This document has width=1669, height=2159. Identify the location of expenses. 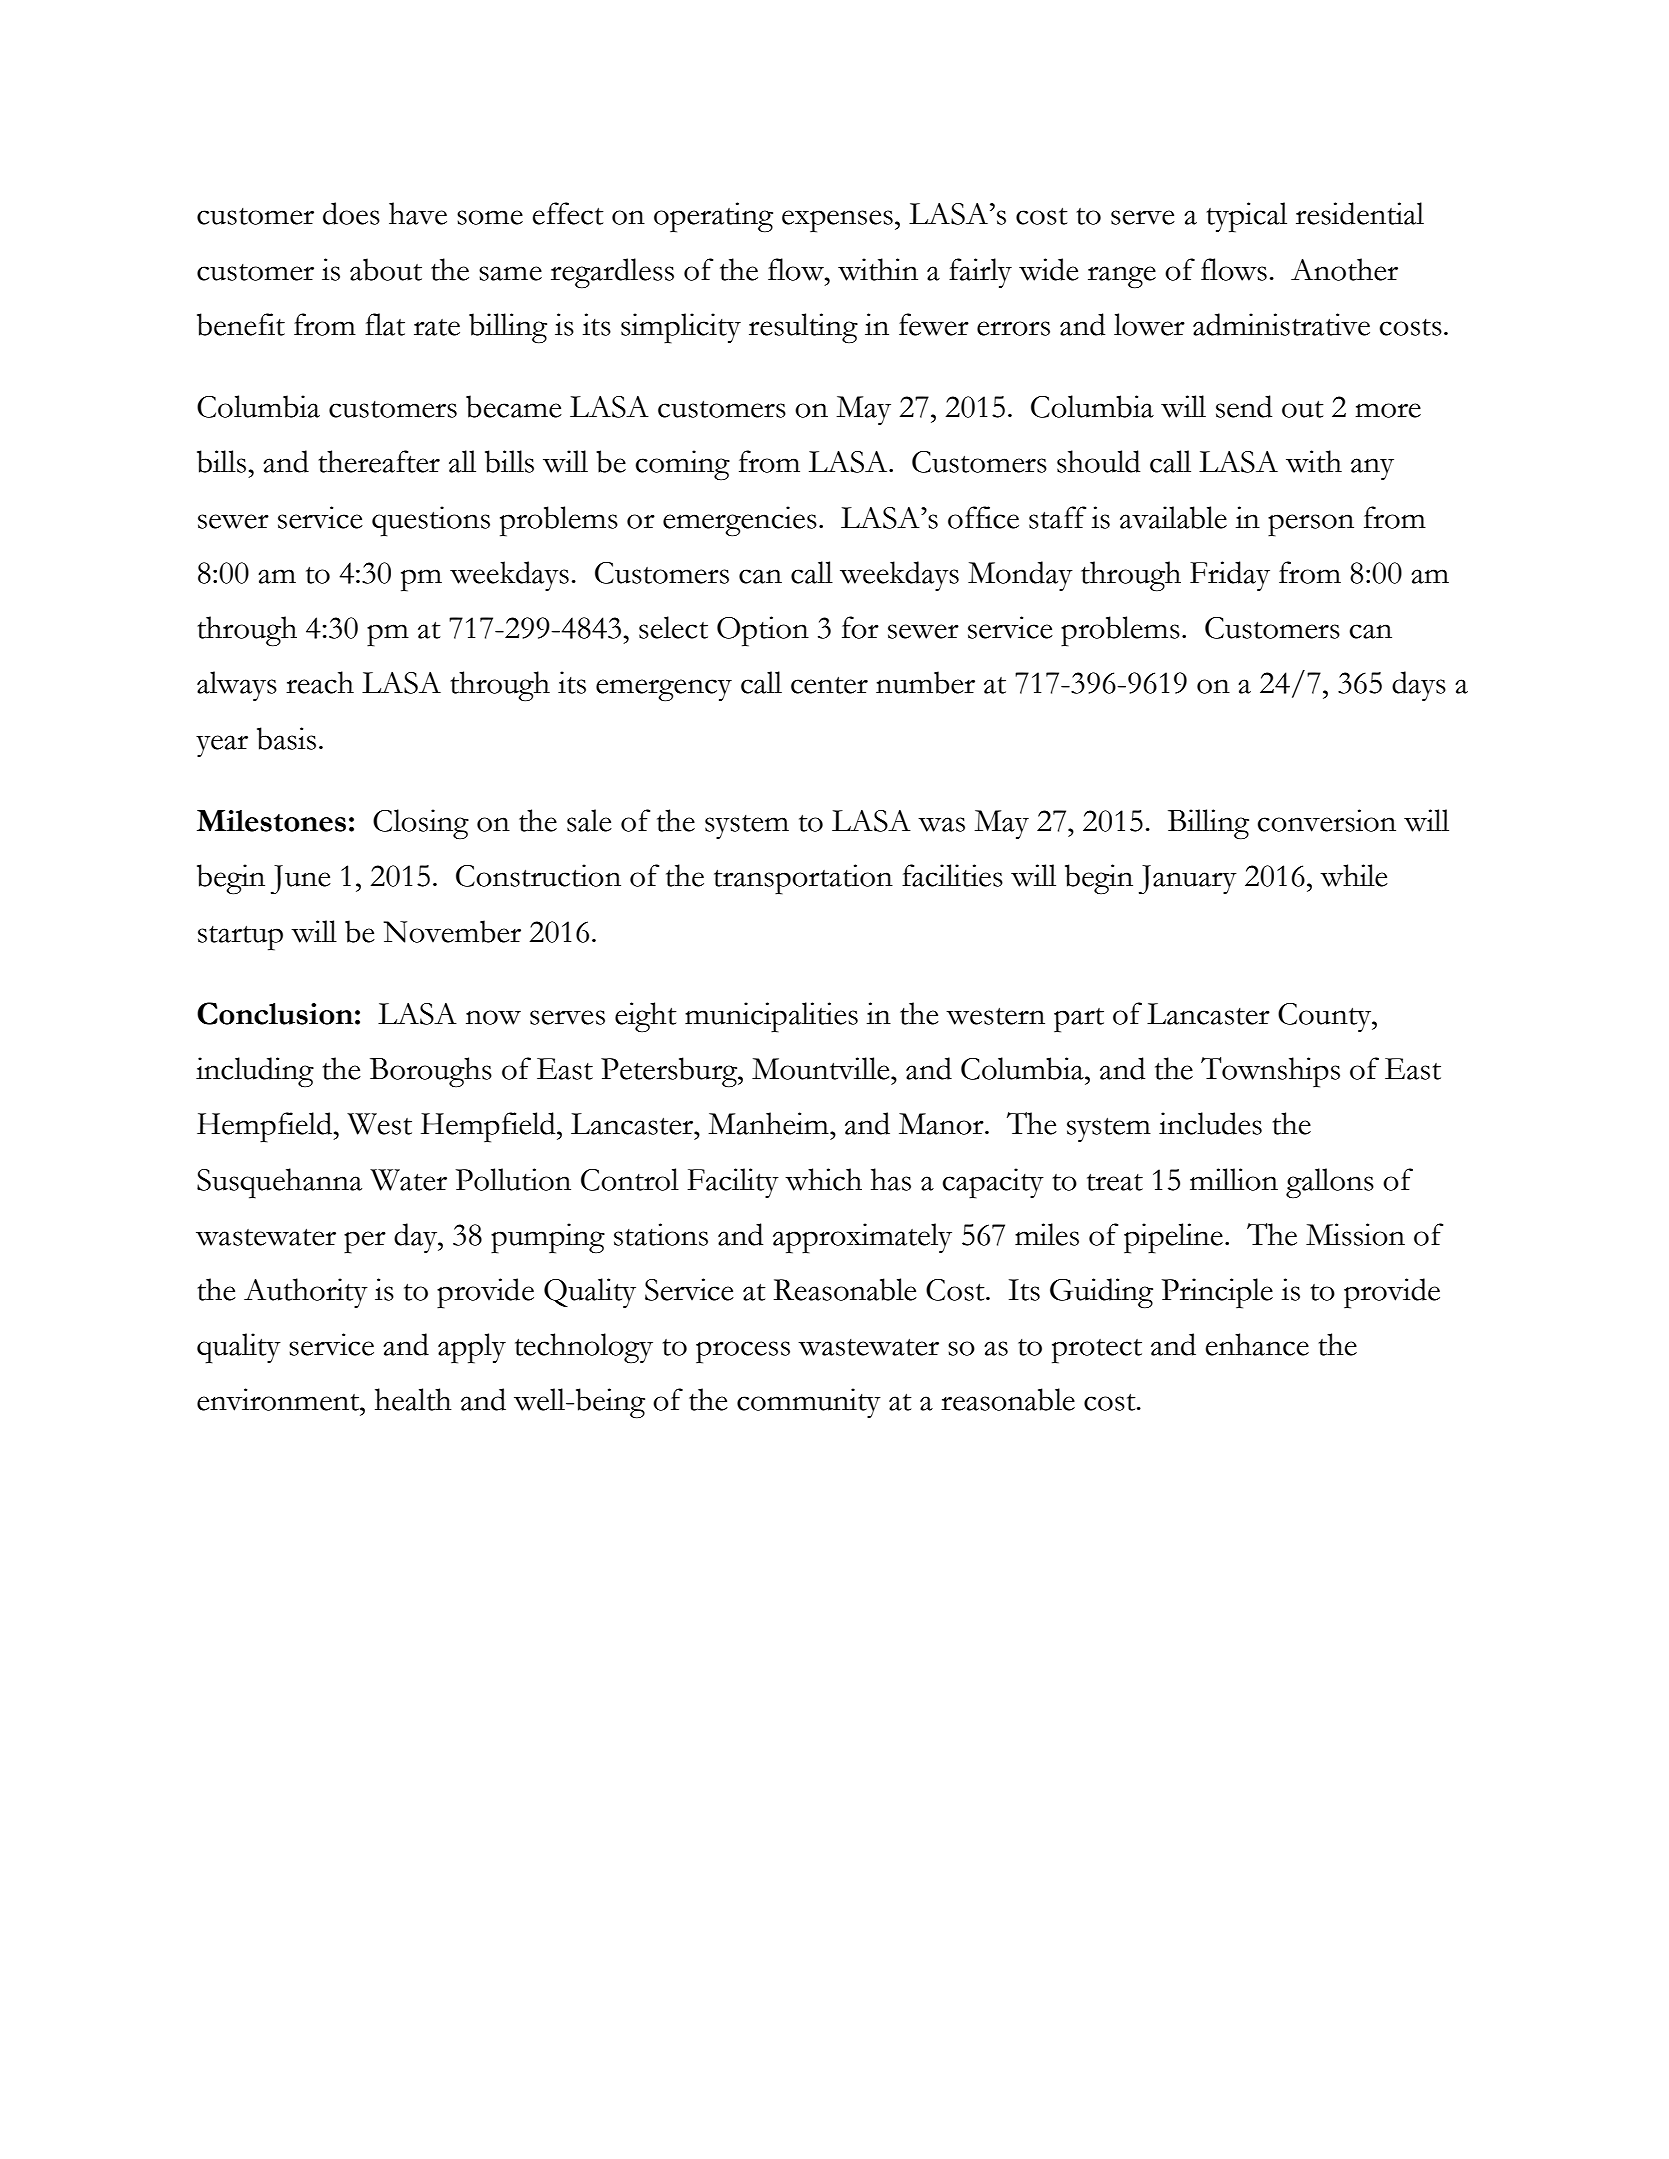
(837, 221).
